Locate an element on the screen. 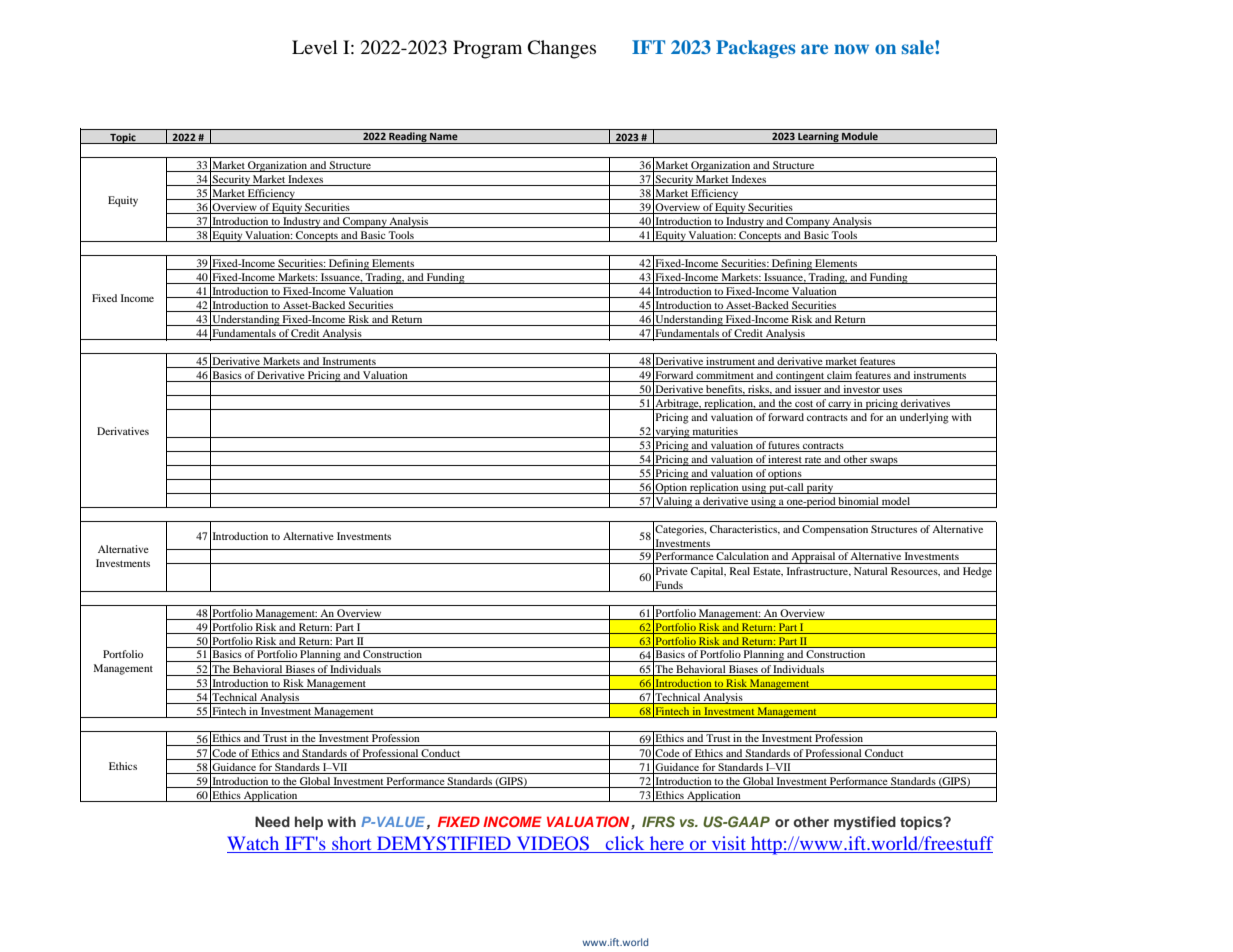  Capital is located at coordinates (708, 572).
